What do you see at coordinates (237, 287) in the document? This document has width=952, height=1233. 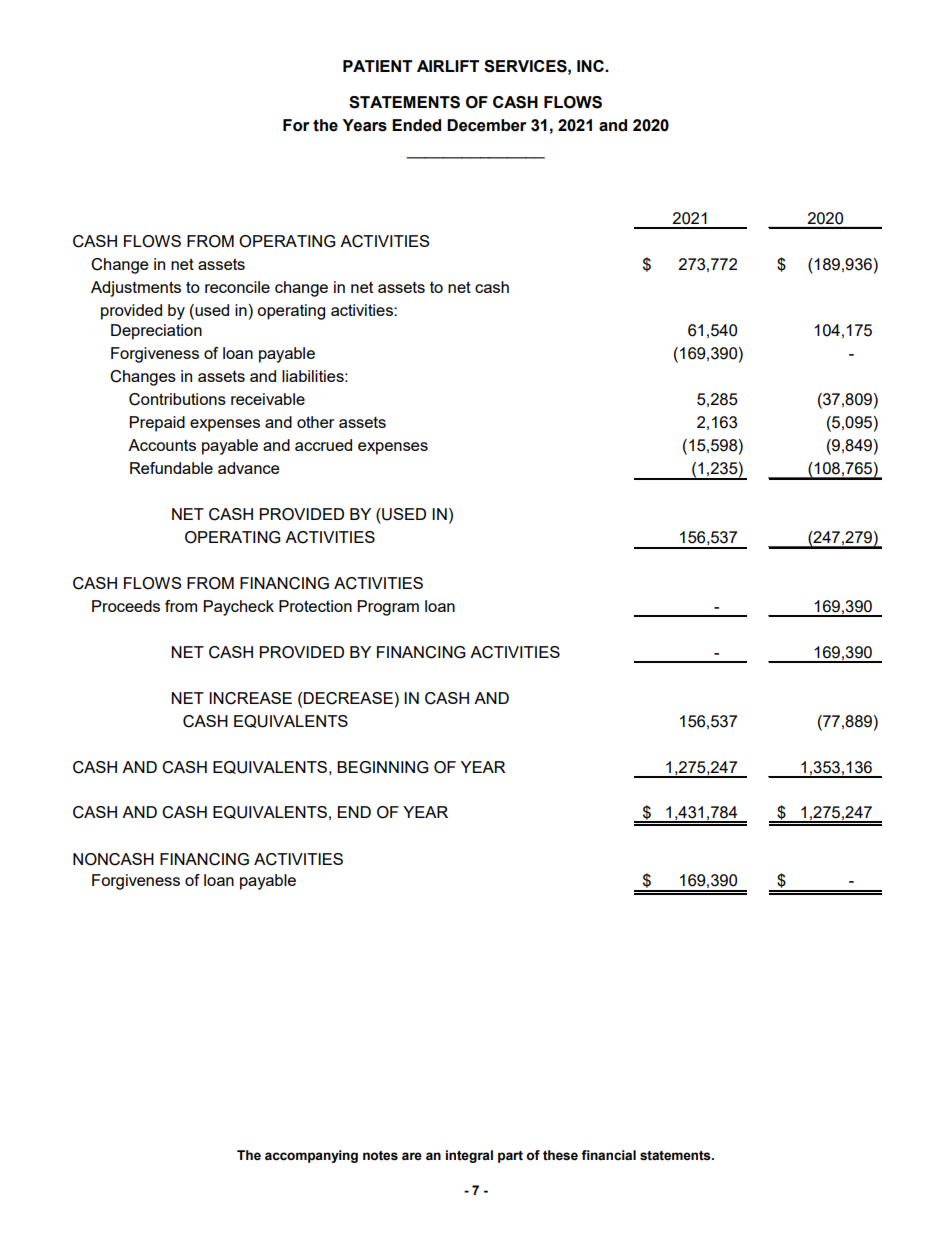 I see `reconcile` at bounding box center [237, 287].
